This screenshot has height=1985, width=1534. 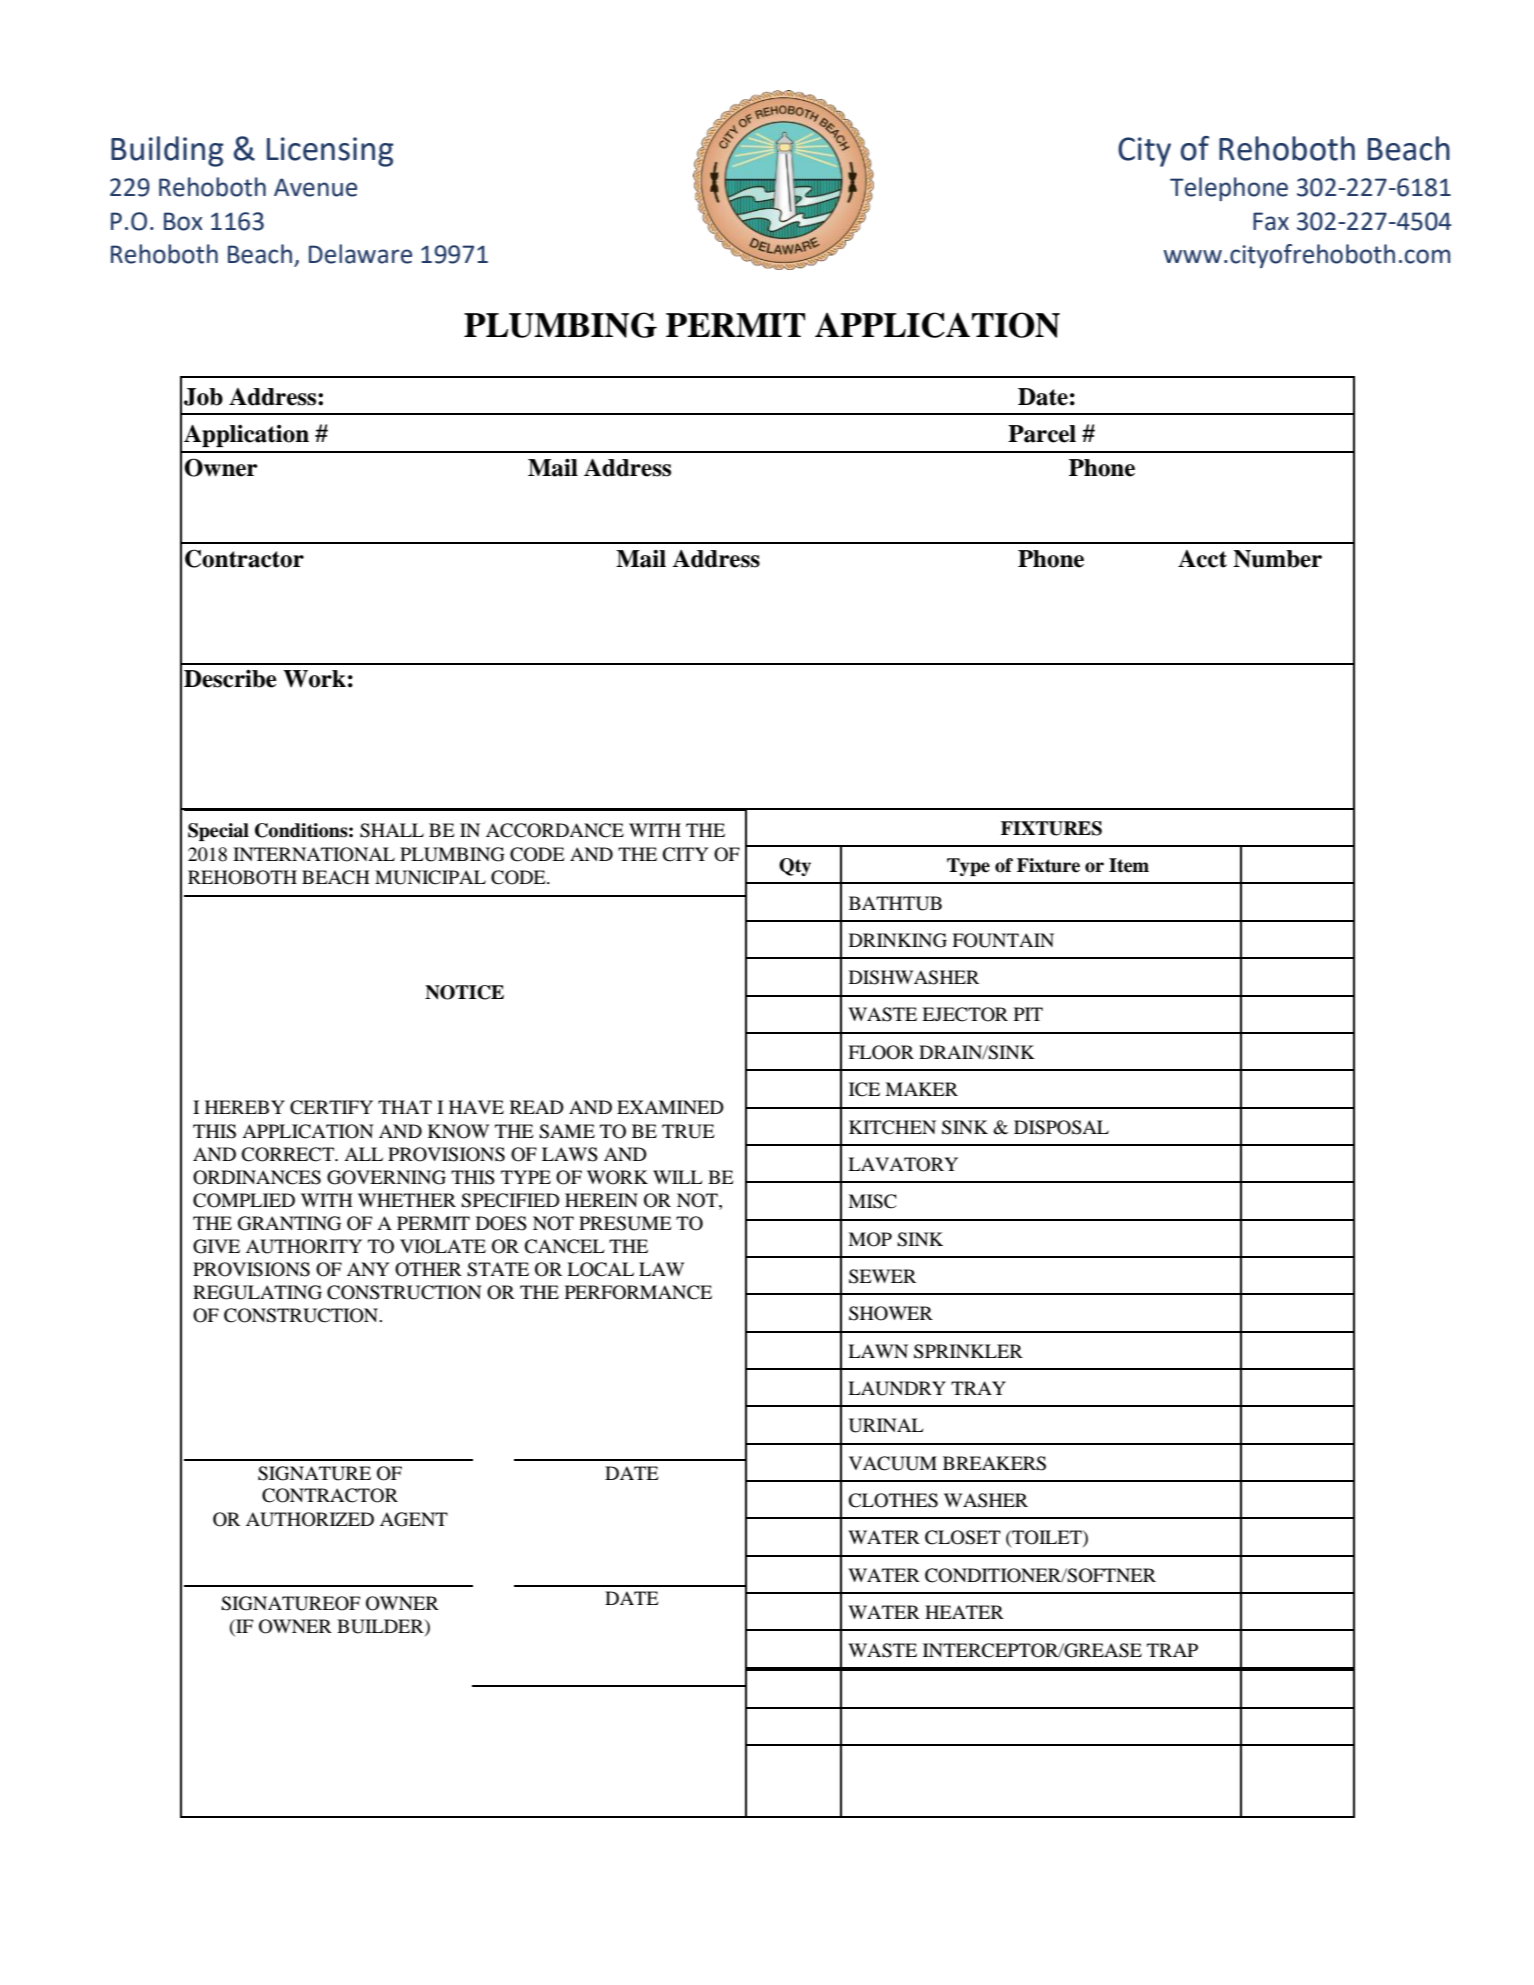 I want to click on DISPOSAL, so click(x=1061, y=1127).
